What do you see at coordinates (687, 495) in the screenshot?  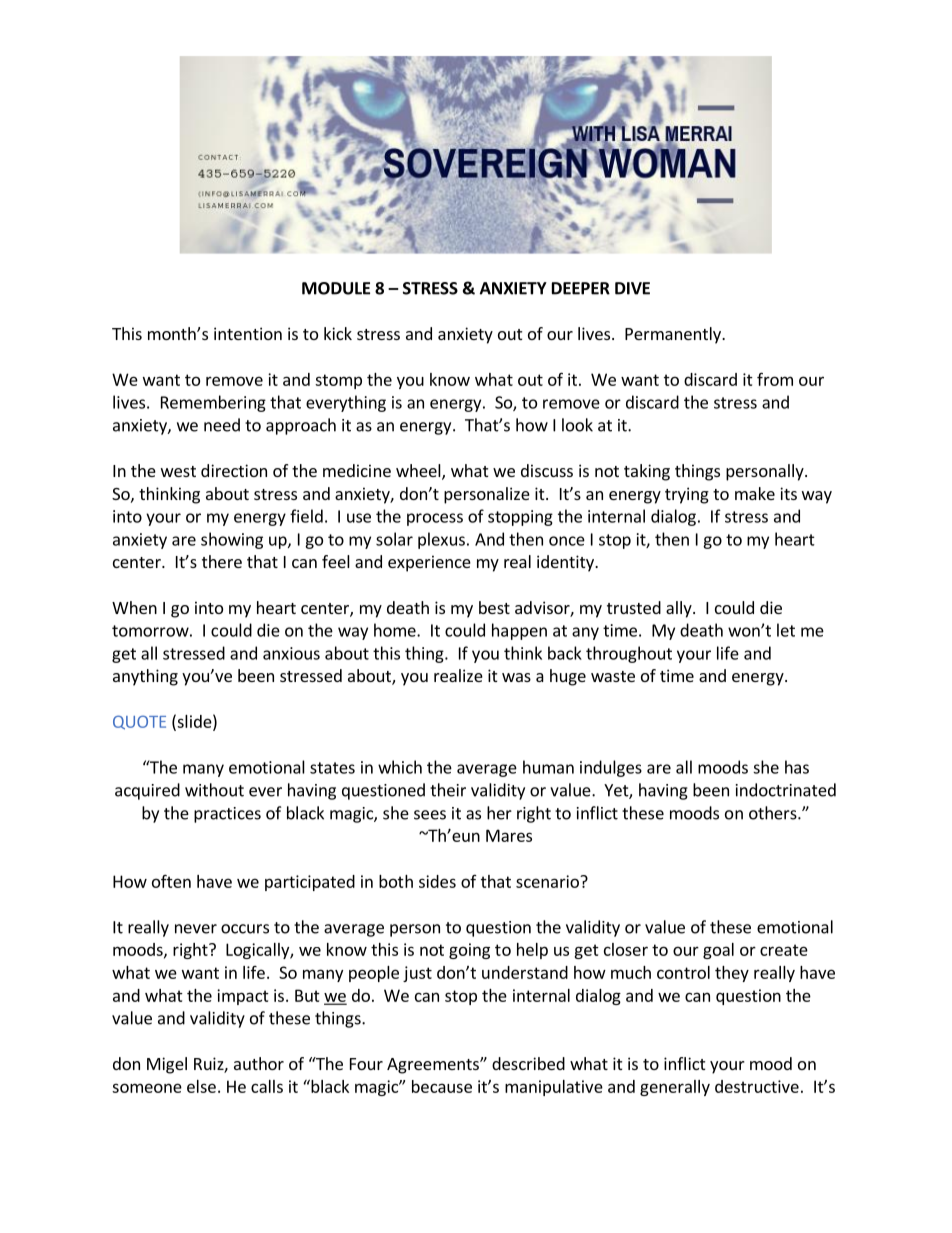 I see `trying` at bounding box center [687, 495].
